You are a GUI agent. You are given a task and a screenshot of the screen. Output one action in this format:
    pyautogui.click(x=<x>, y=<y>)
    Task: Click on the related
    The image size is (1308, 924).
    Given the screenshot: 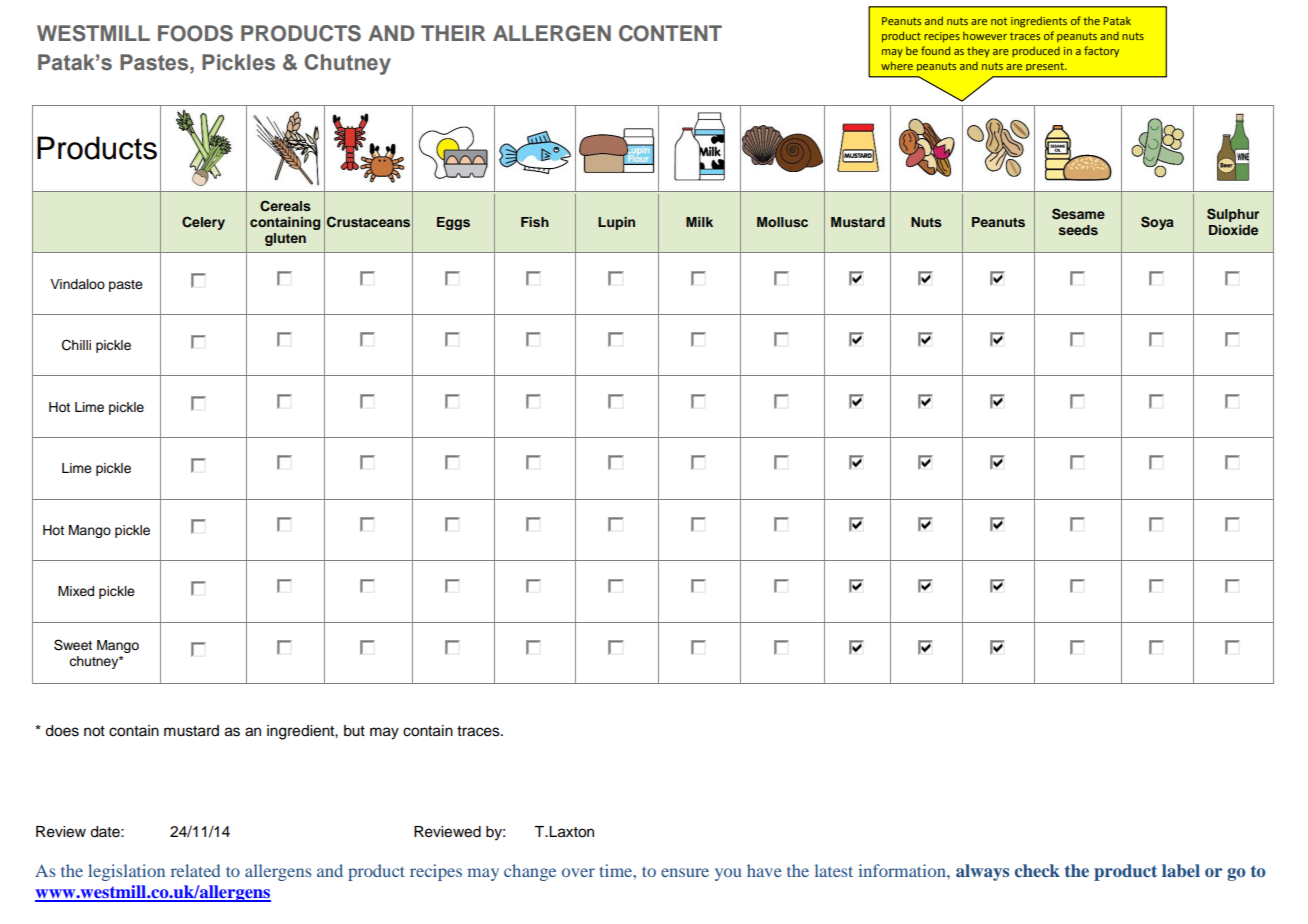 What is the action you would take?
    pyautogui.click(x=195, y=870)
